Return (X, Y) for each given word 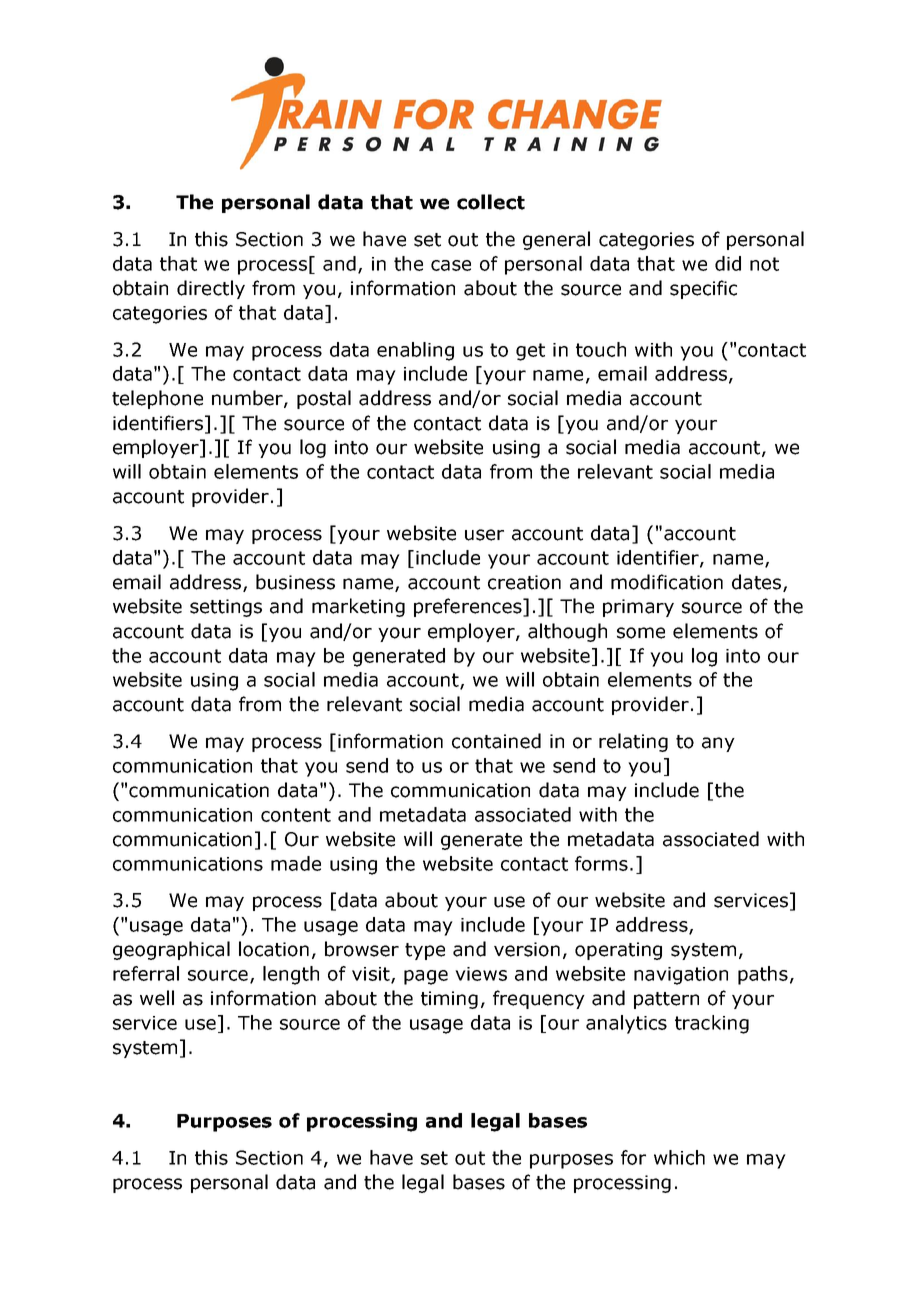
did (728, 263)
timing (449, 1000)
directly (211, 289)
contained (496, 741)
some (641, 633)
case (451, 265)
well (157, 998)
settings (226, 608)
